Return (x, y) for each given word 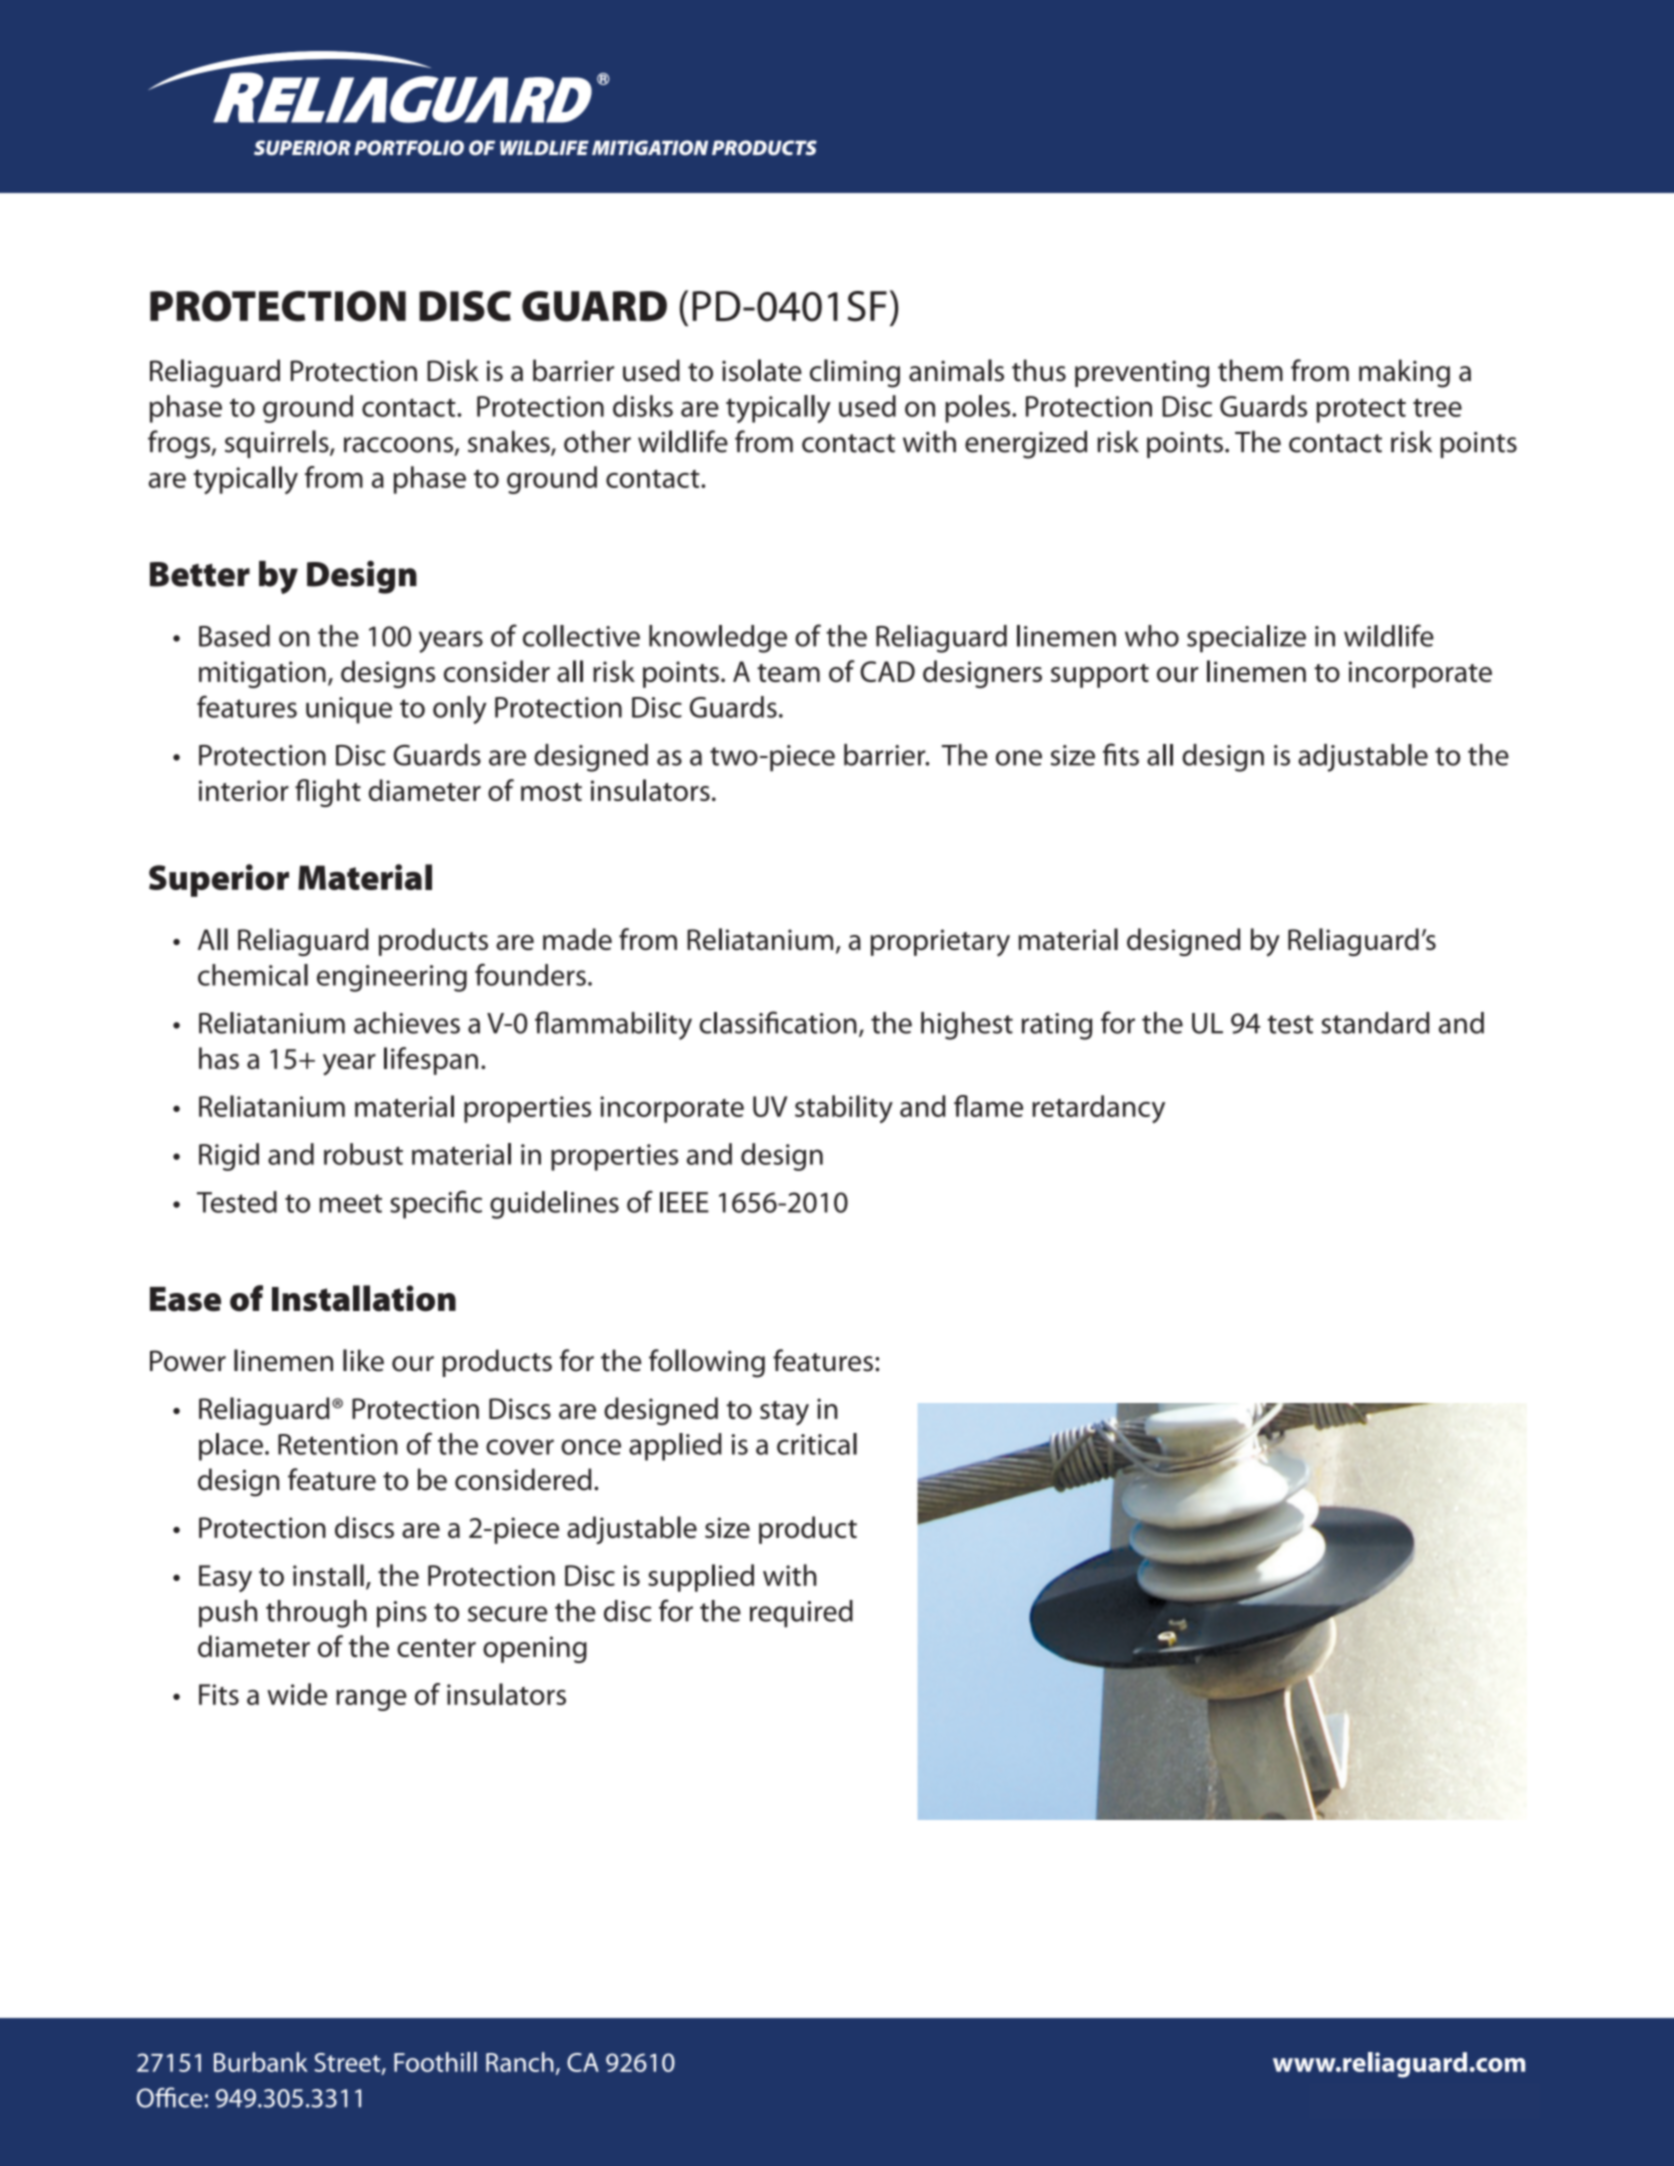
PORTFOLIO (409, 147)
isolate (762, 370)
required (801, 1614)
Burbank (261, 2062)
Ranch (520, 2062)
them (1250, 370)
